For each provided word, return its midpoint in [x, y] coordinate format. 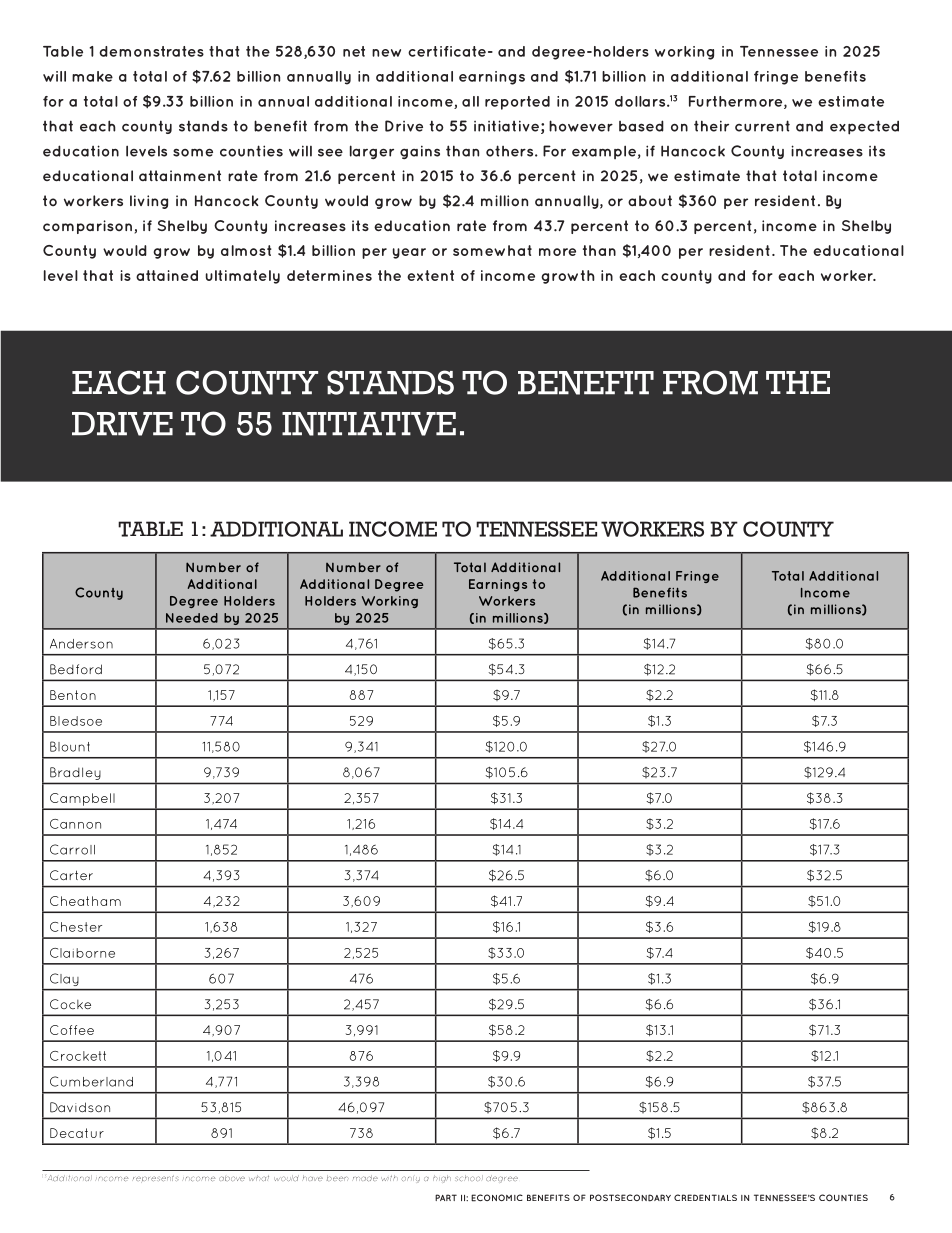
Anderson [81, 644]
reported [517, 103]
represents [155, 1179]
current [762, 126]
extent [430, 275]
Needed [192, 618]
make [92, 76]
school [469, 1178]
